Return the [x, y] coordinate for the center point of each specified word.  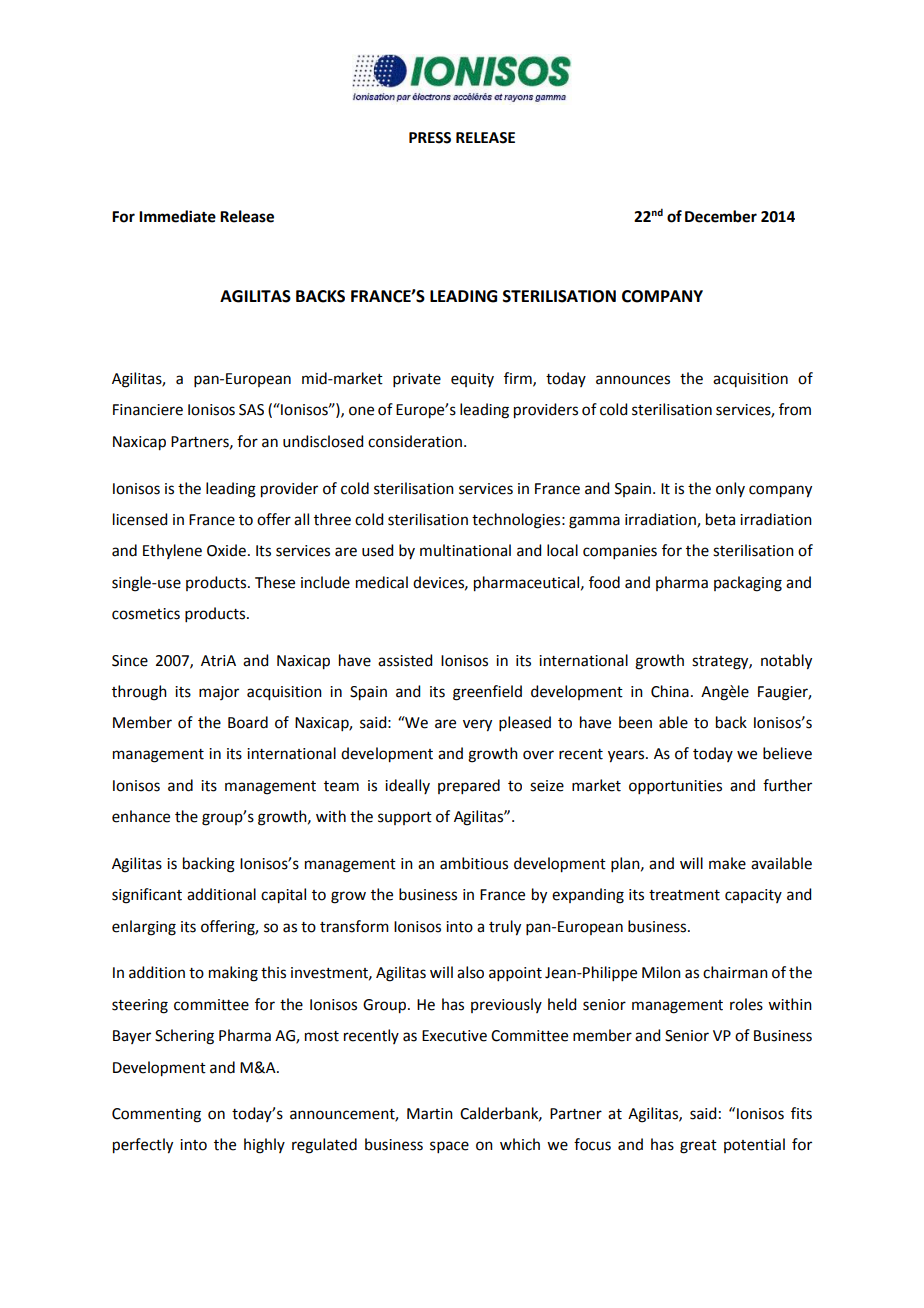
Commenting [156, 1115]
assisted [405, 660]
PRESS [430, 138]
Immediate [177, 216]
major [219, 693]
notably [786, 662]
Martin [430, 1114]
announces [633, 380]
